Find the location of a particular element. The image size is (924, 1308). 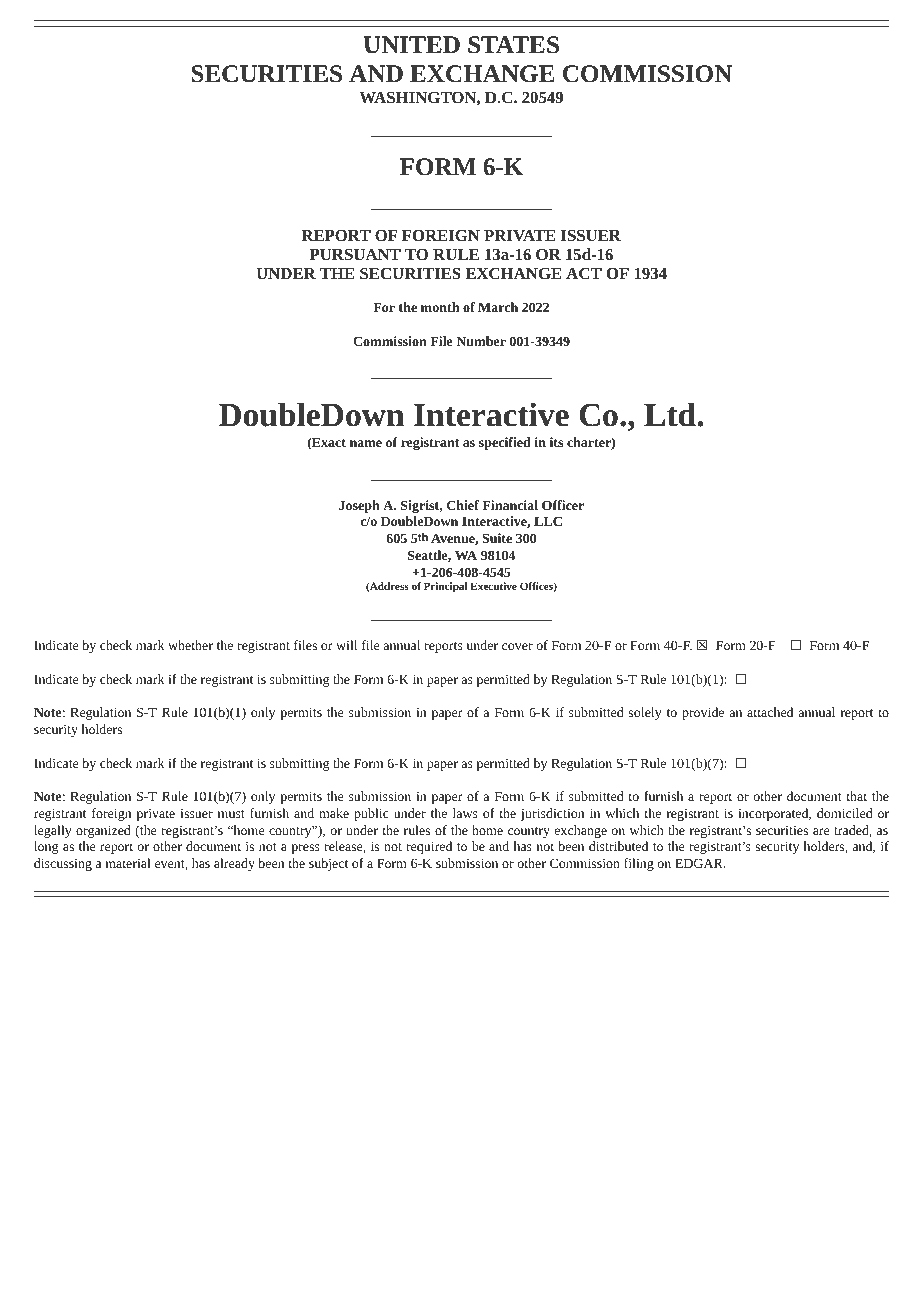

organized is located at coordinates (103, 831).
